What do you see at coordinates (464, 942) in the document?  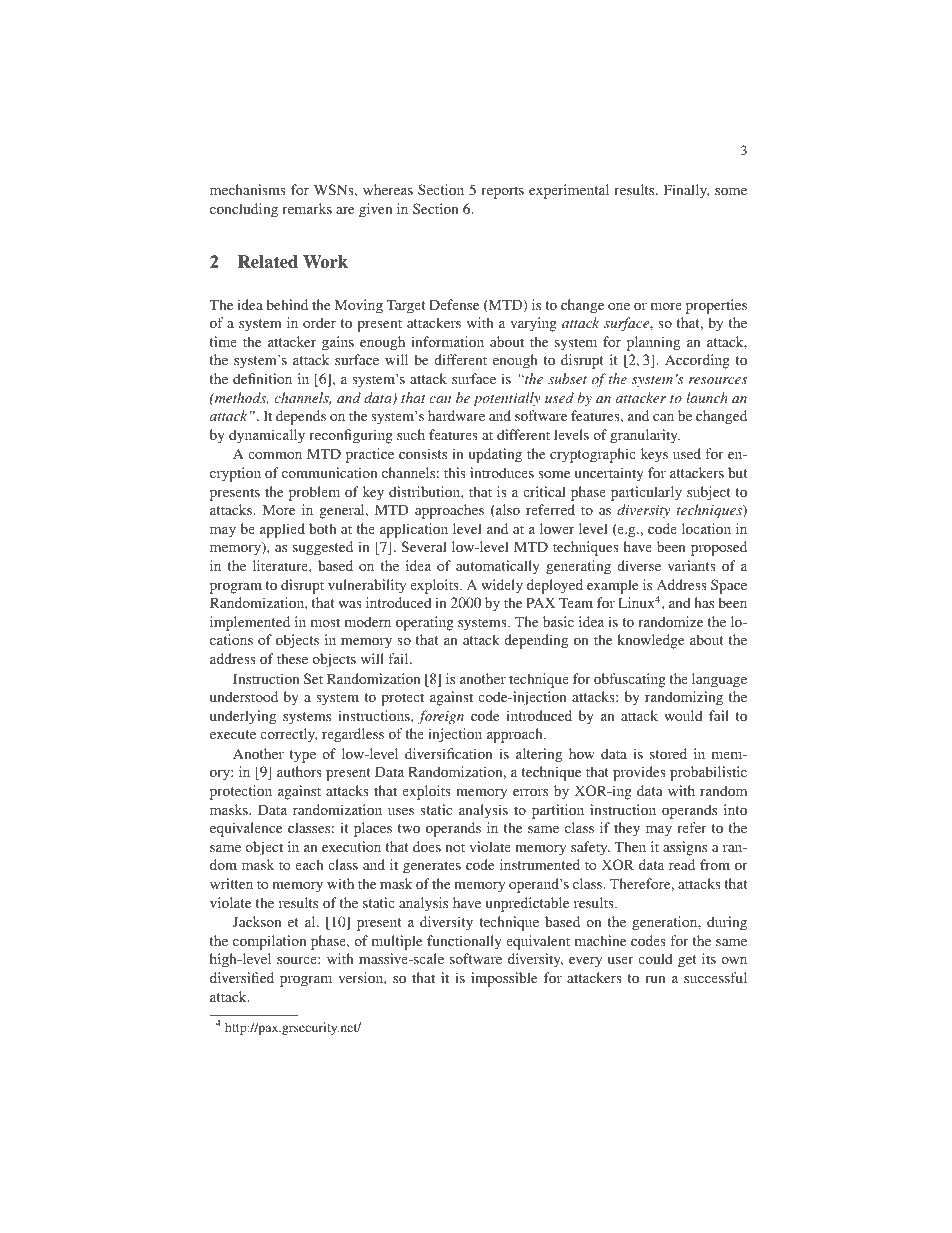 I see `functionally` at bounding box center [464, 942].
